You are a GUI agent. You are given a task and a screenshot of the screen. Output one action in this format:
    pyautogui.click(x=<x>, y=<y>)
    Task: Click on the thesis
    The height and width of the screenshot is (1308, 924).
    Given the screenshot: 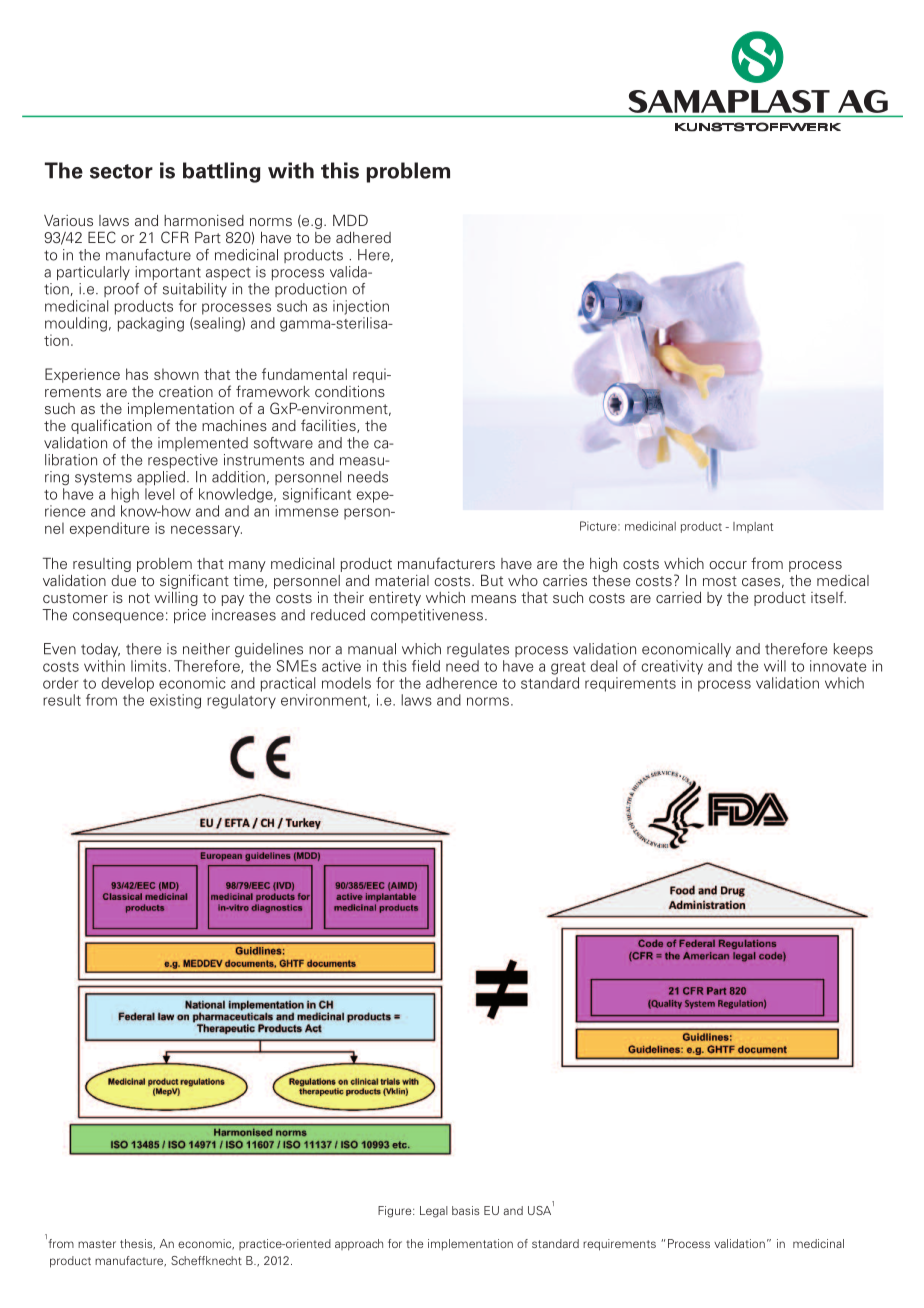 What is the action you would take?
    pyautogui.click(x=137, y=1244)
